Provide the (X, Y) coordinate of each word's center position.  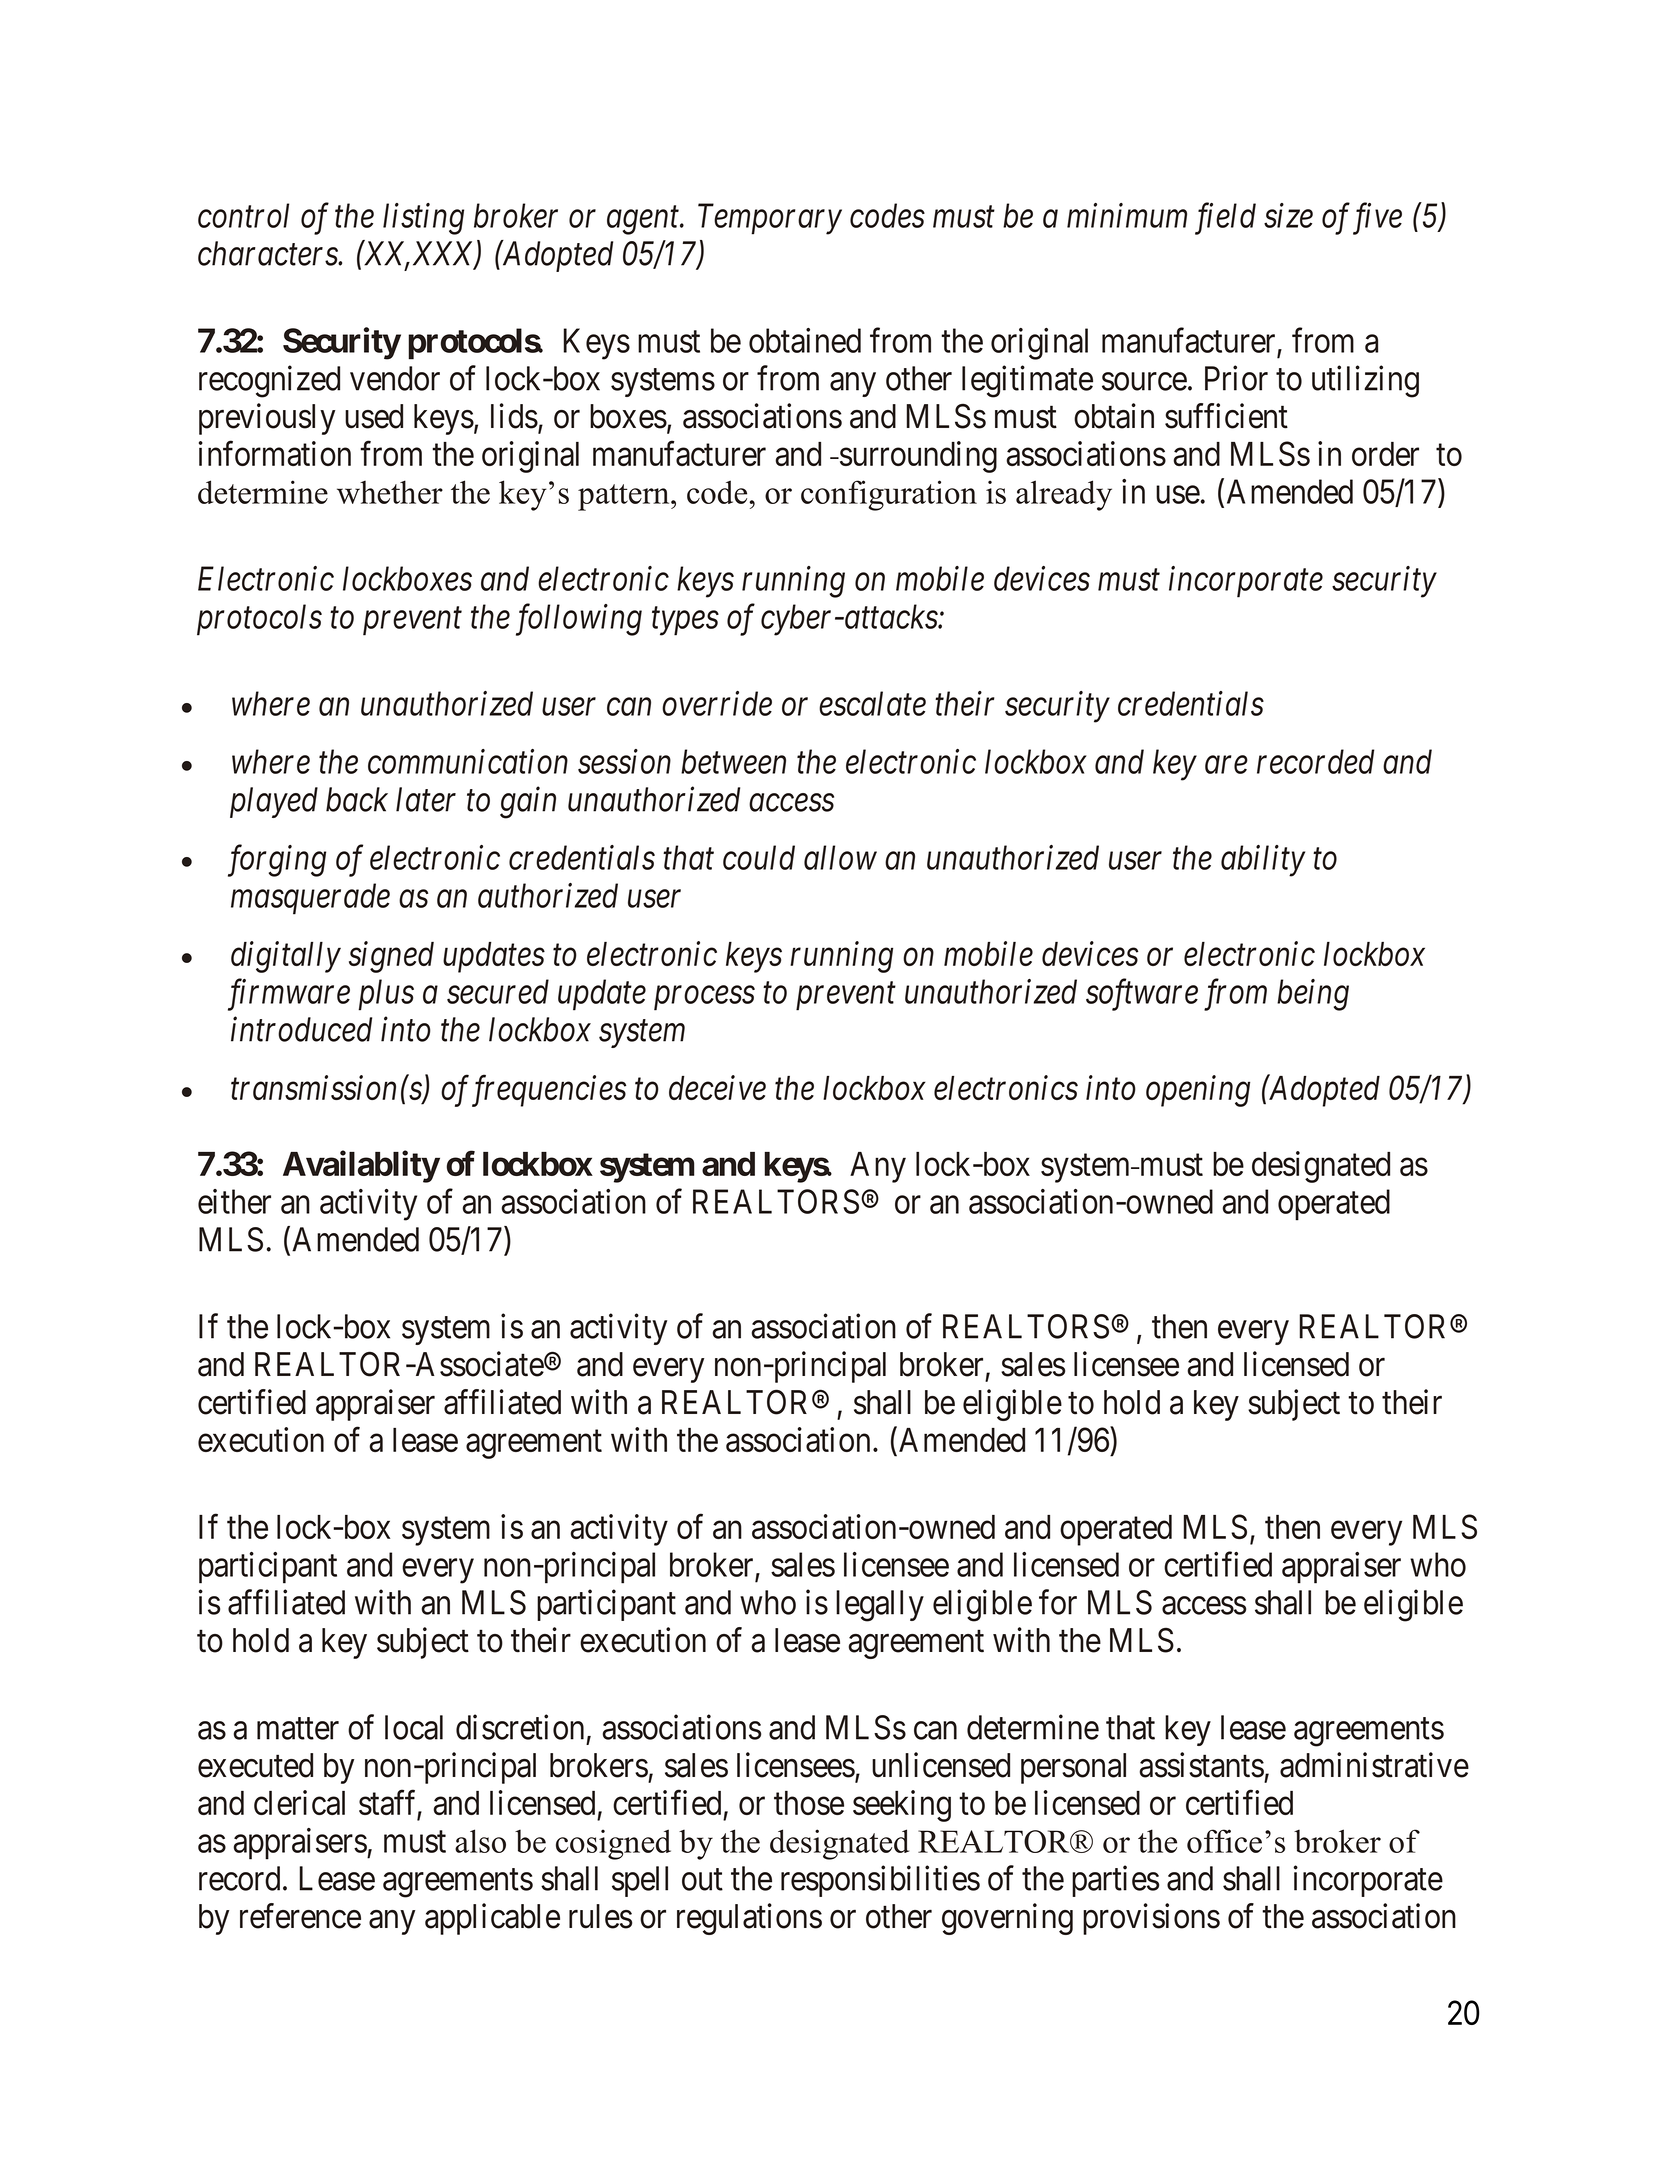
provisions (1151, 1919)
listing (423, 219)
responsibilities (880, 1881)
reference (300, 1916)
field (1225, 219)
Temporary (770, 219)
